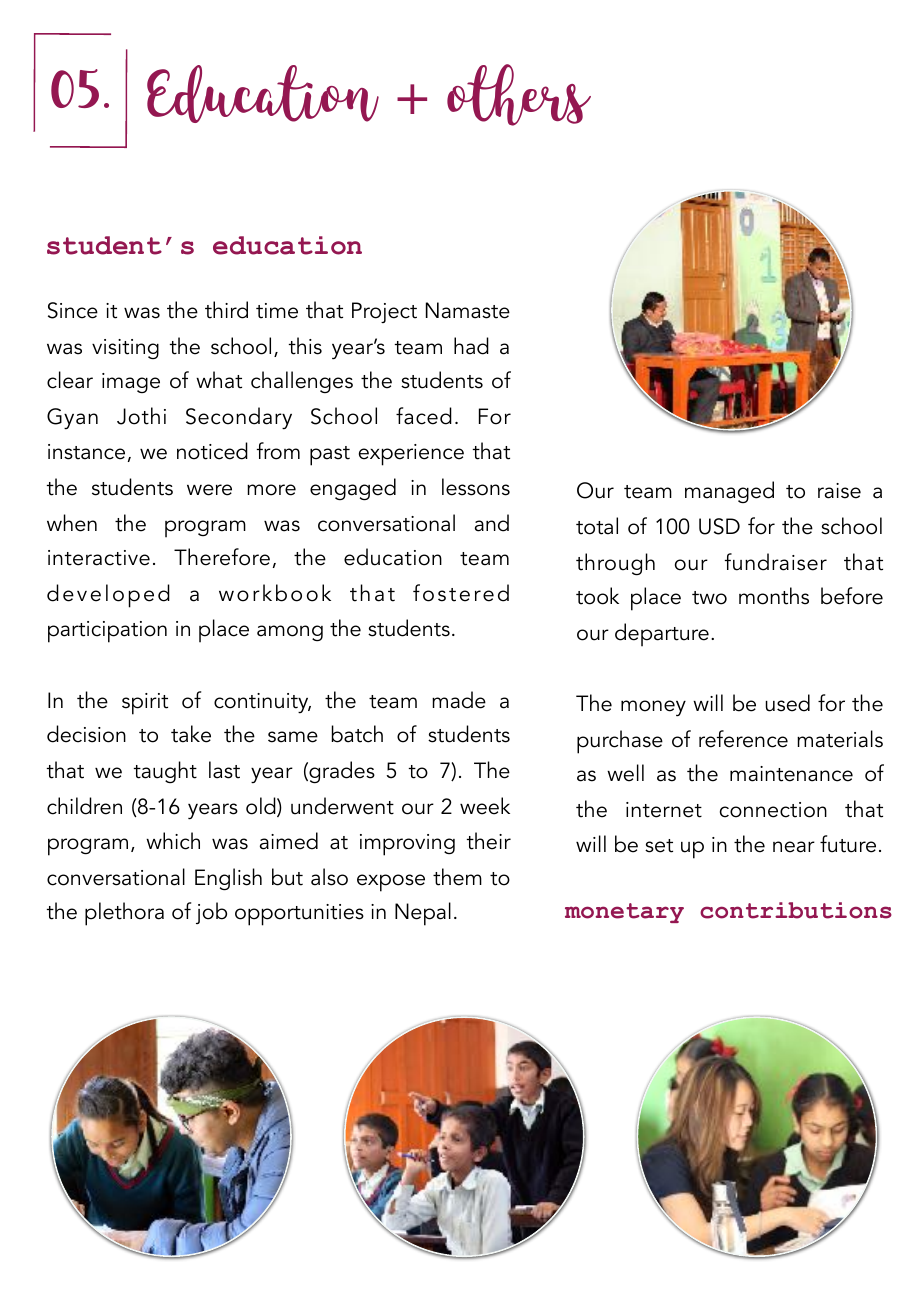 Image resolution: width=924 pixels, height=1308 pixels. I want to click on made, so click(459, 700).
